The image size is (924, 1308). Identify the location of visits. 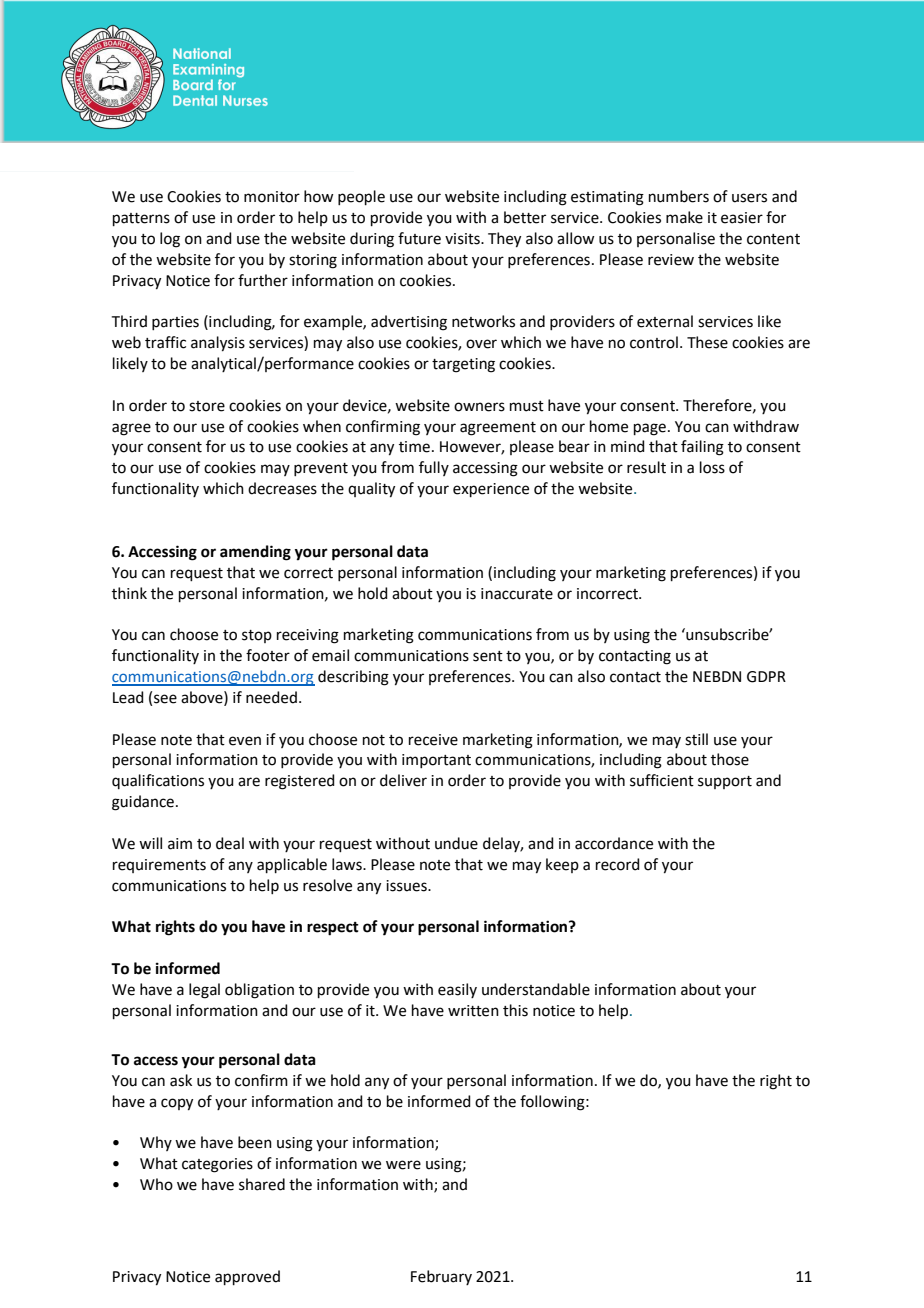
(463, 239).
